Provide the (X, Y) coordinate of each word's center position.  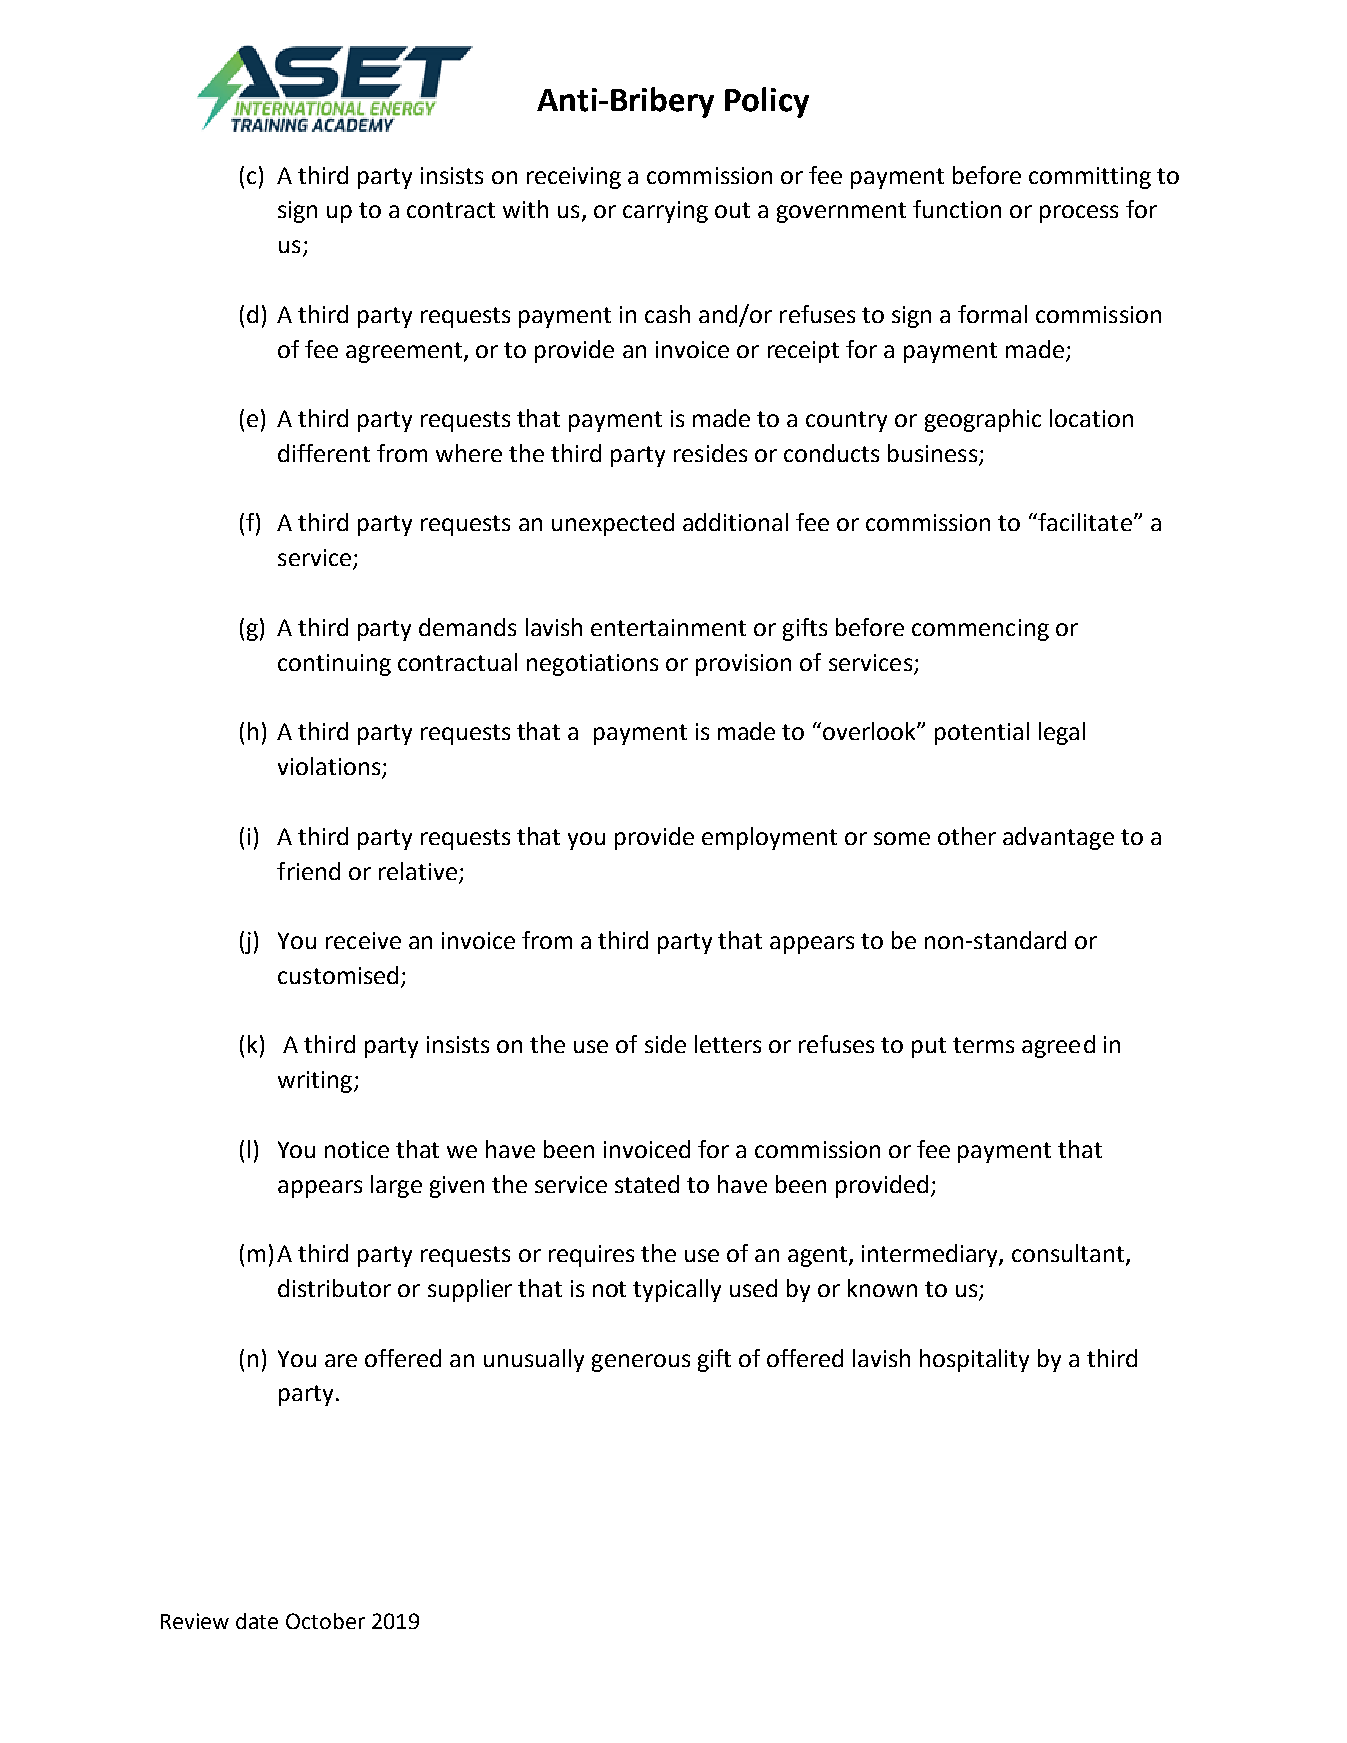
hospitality (974, 1360)
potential (982, 733)
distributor (334, 1288)
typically (677, 1290)
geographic (983, 420)
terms (983, 1045)
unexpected (613, 524)
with (525, 209)
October (325, 1621)
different (324, 453)
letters (728, 1044)
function (957, 209)
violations (330, 767)
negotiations (592, 665)
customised (338, 975)
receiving (574, 178)
